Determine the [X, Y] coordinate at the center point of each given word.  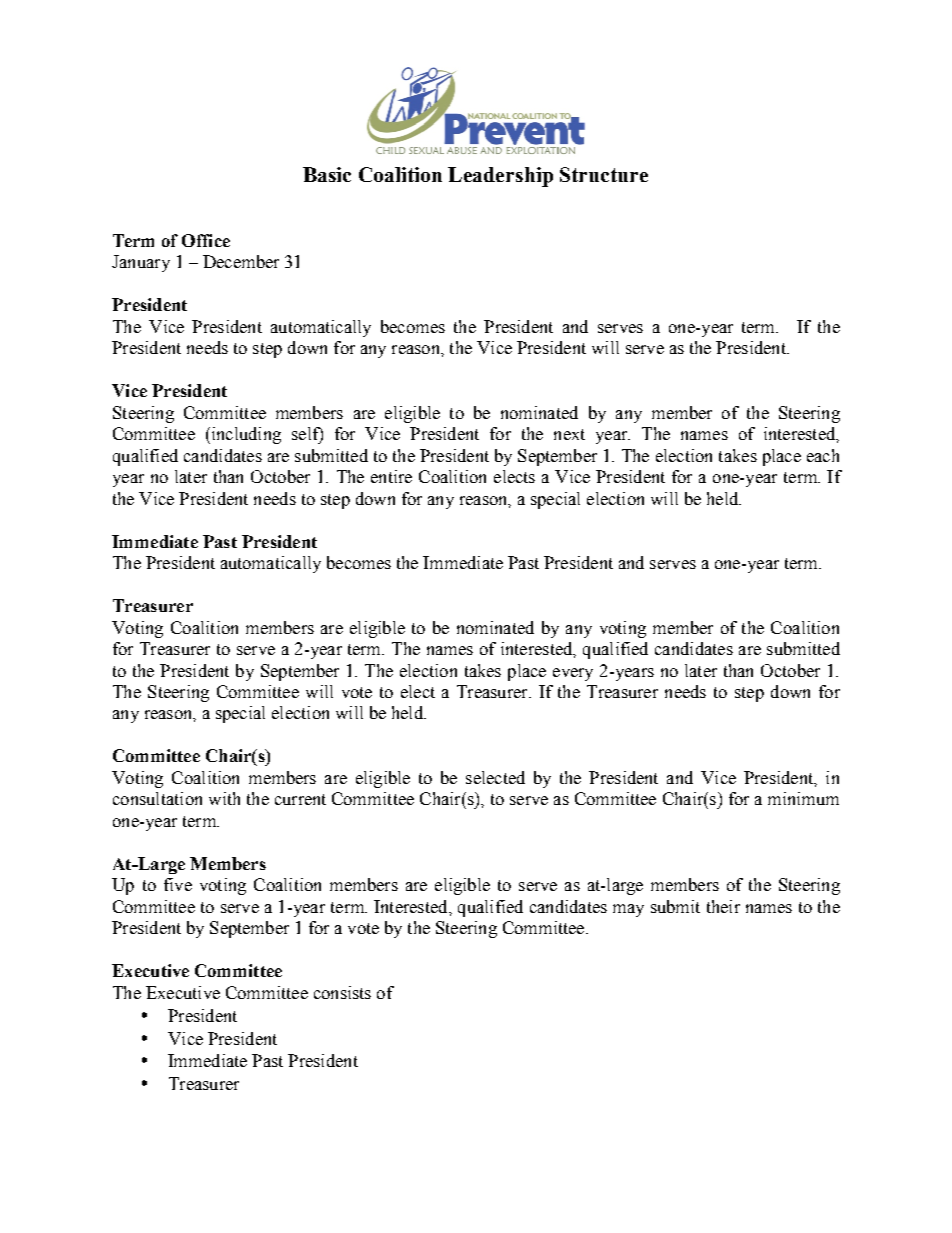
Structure [604, 174]
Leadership [500, 177]
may [628, 910]
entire [391, 476]
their [723, 906]
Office [206, 240]
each [823, 455]
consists [342, 992]
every [573, 674]
